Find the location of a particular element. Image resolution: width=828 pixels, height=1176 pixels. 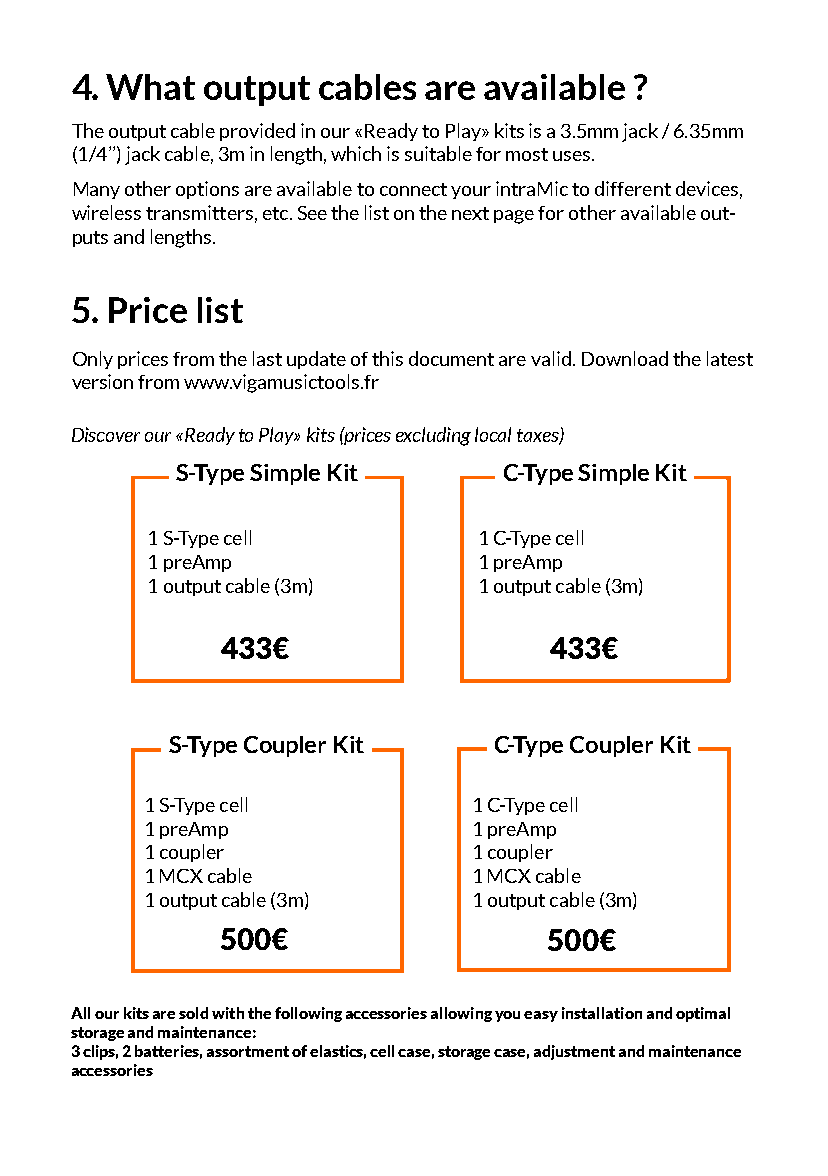

uses is located at coordinates (573, 156).
